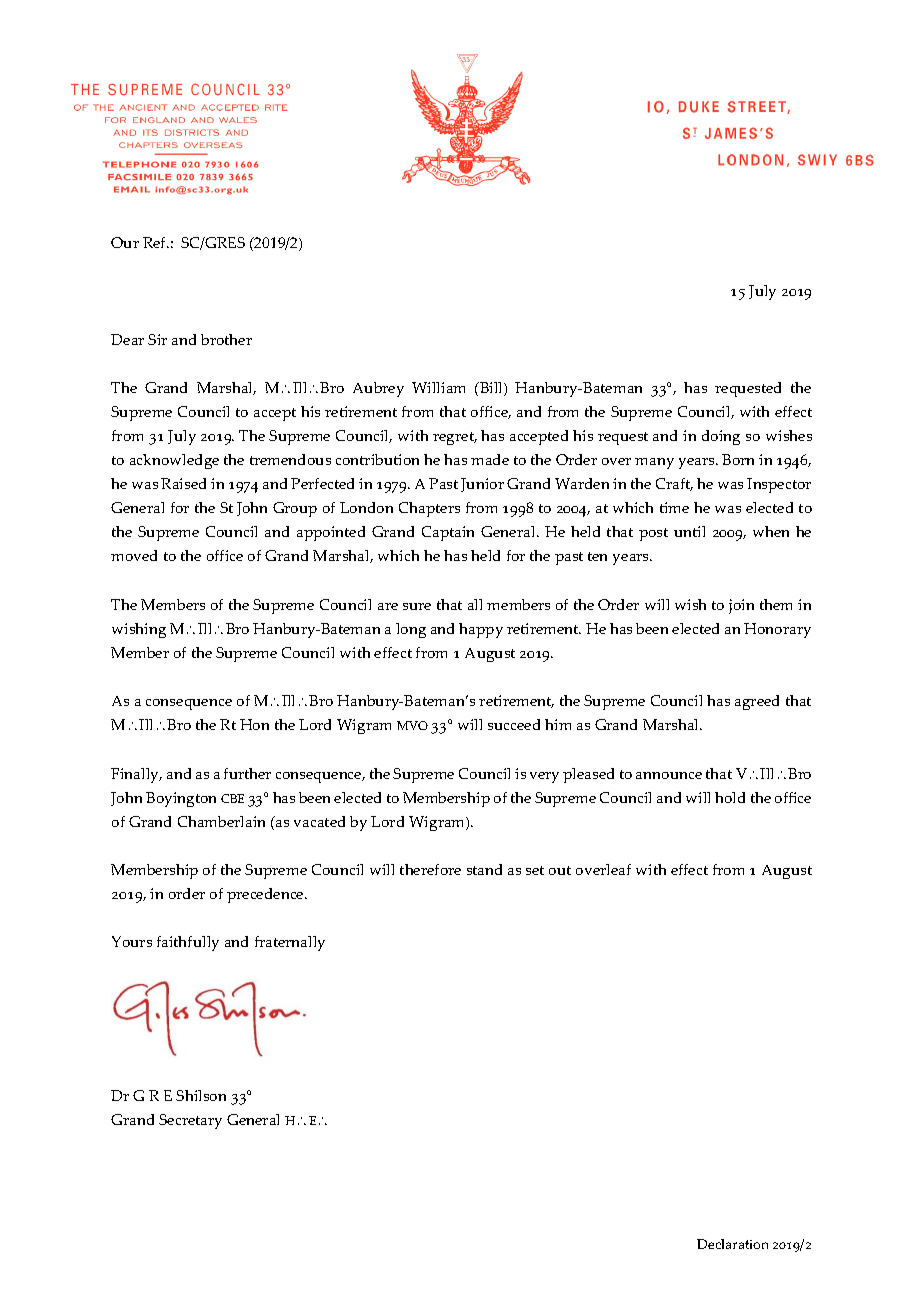  Describe the element at coordinates (134, 555) in the image. I see `moved` at that location.
